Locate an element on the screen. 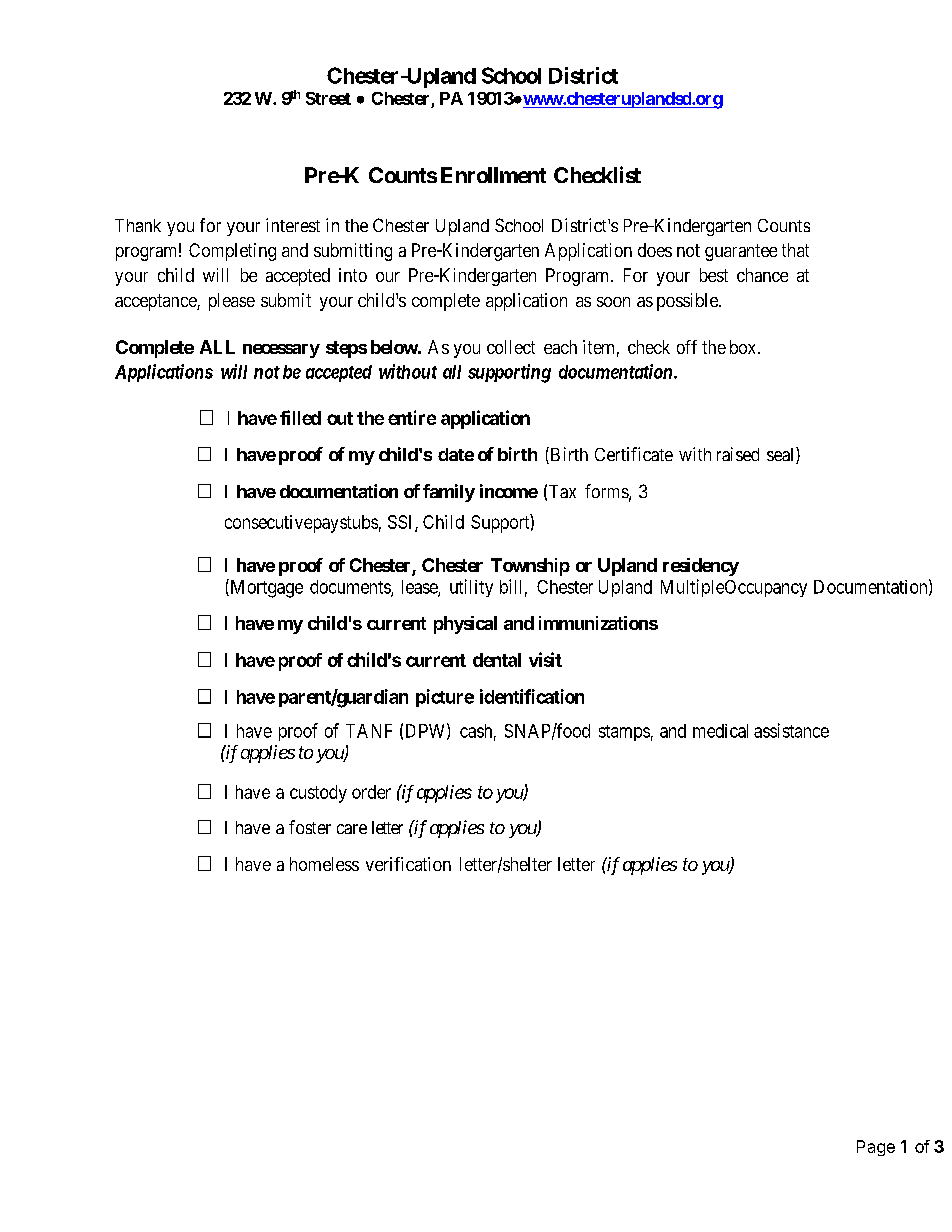 Image resolution: width=952 pixels, height=1232 pixels. necessary is located at coordinates (281, 351).
